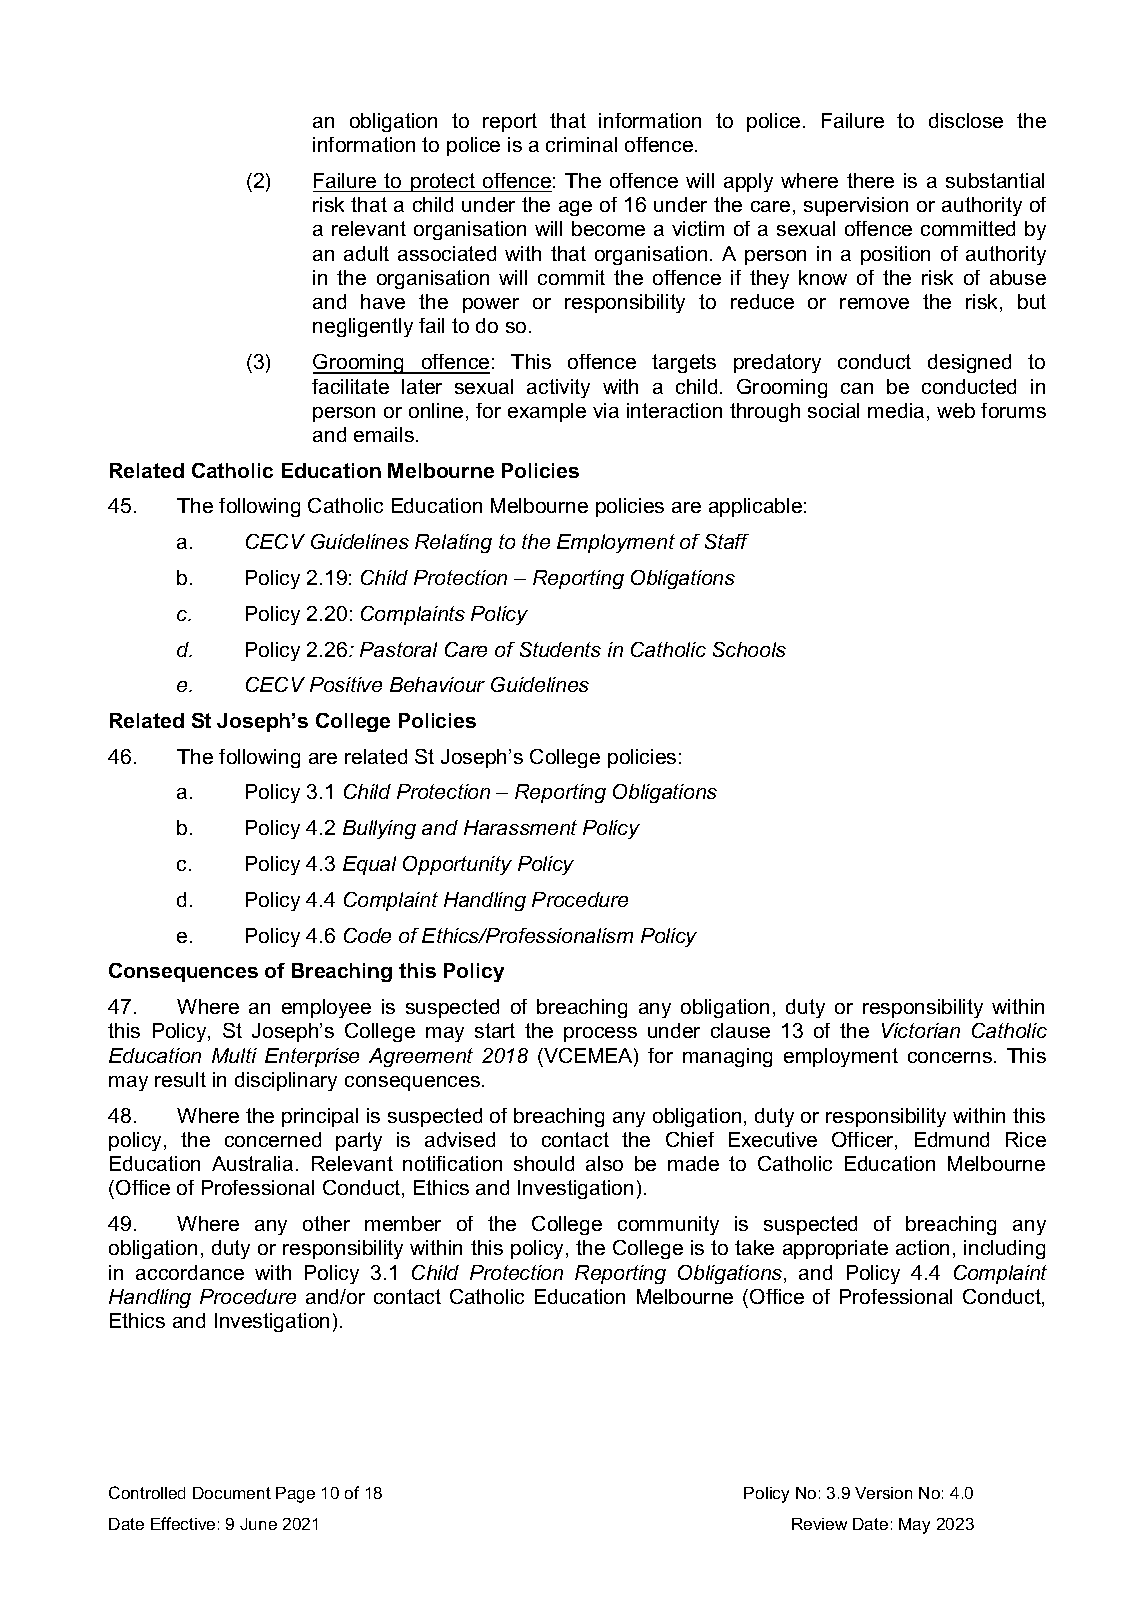  Describe the element at coordinates (581, 144) in the page. I see `criminal` at that location.
